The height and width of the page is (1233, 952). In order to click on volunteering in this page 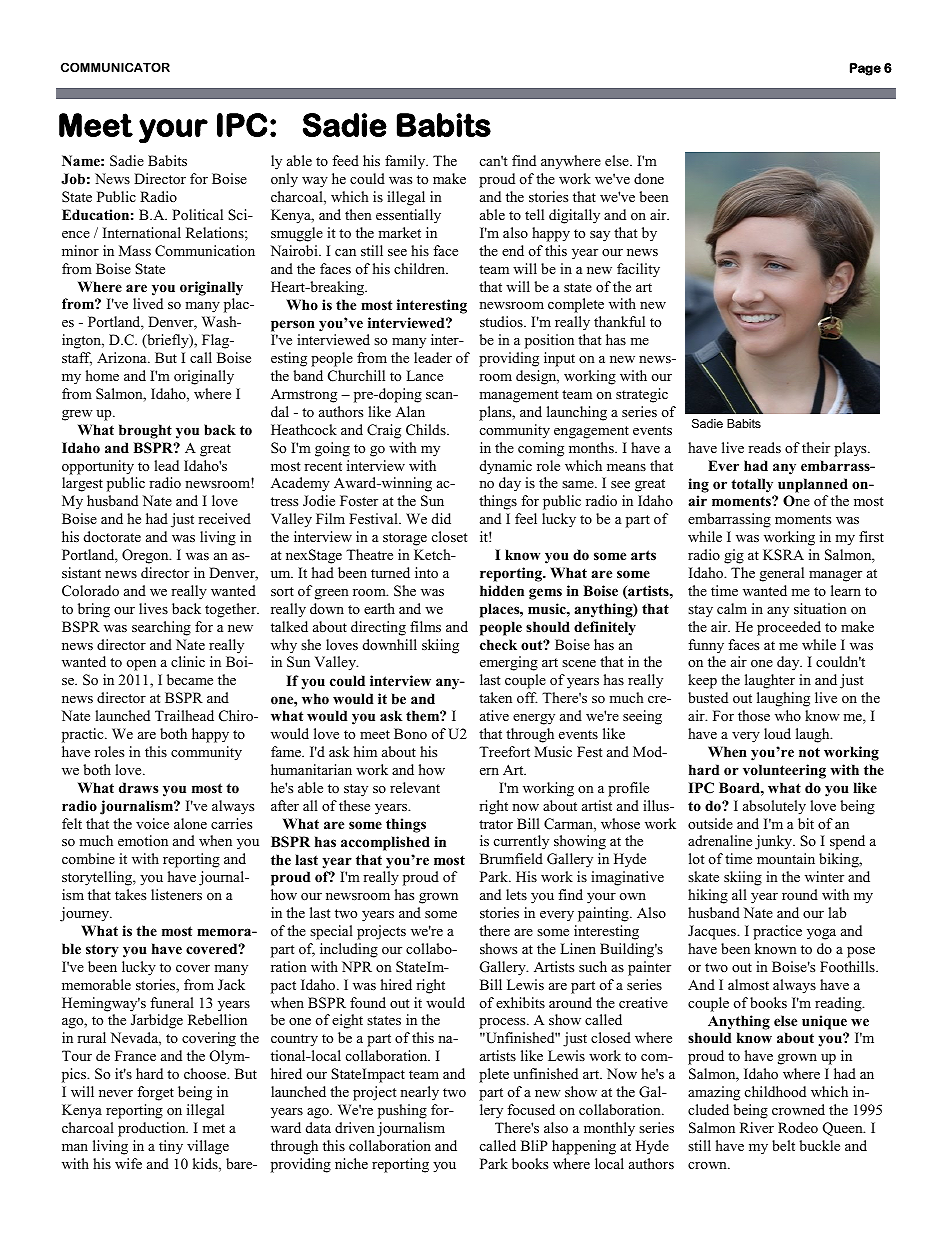, I will do `click(784, 771)`.
